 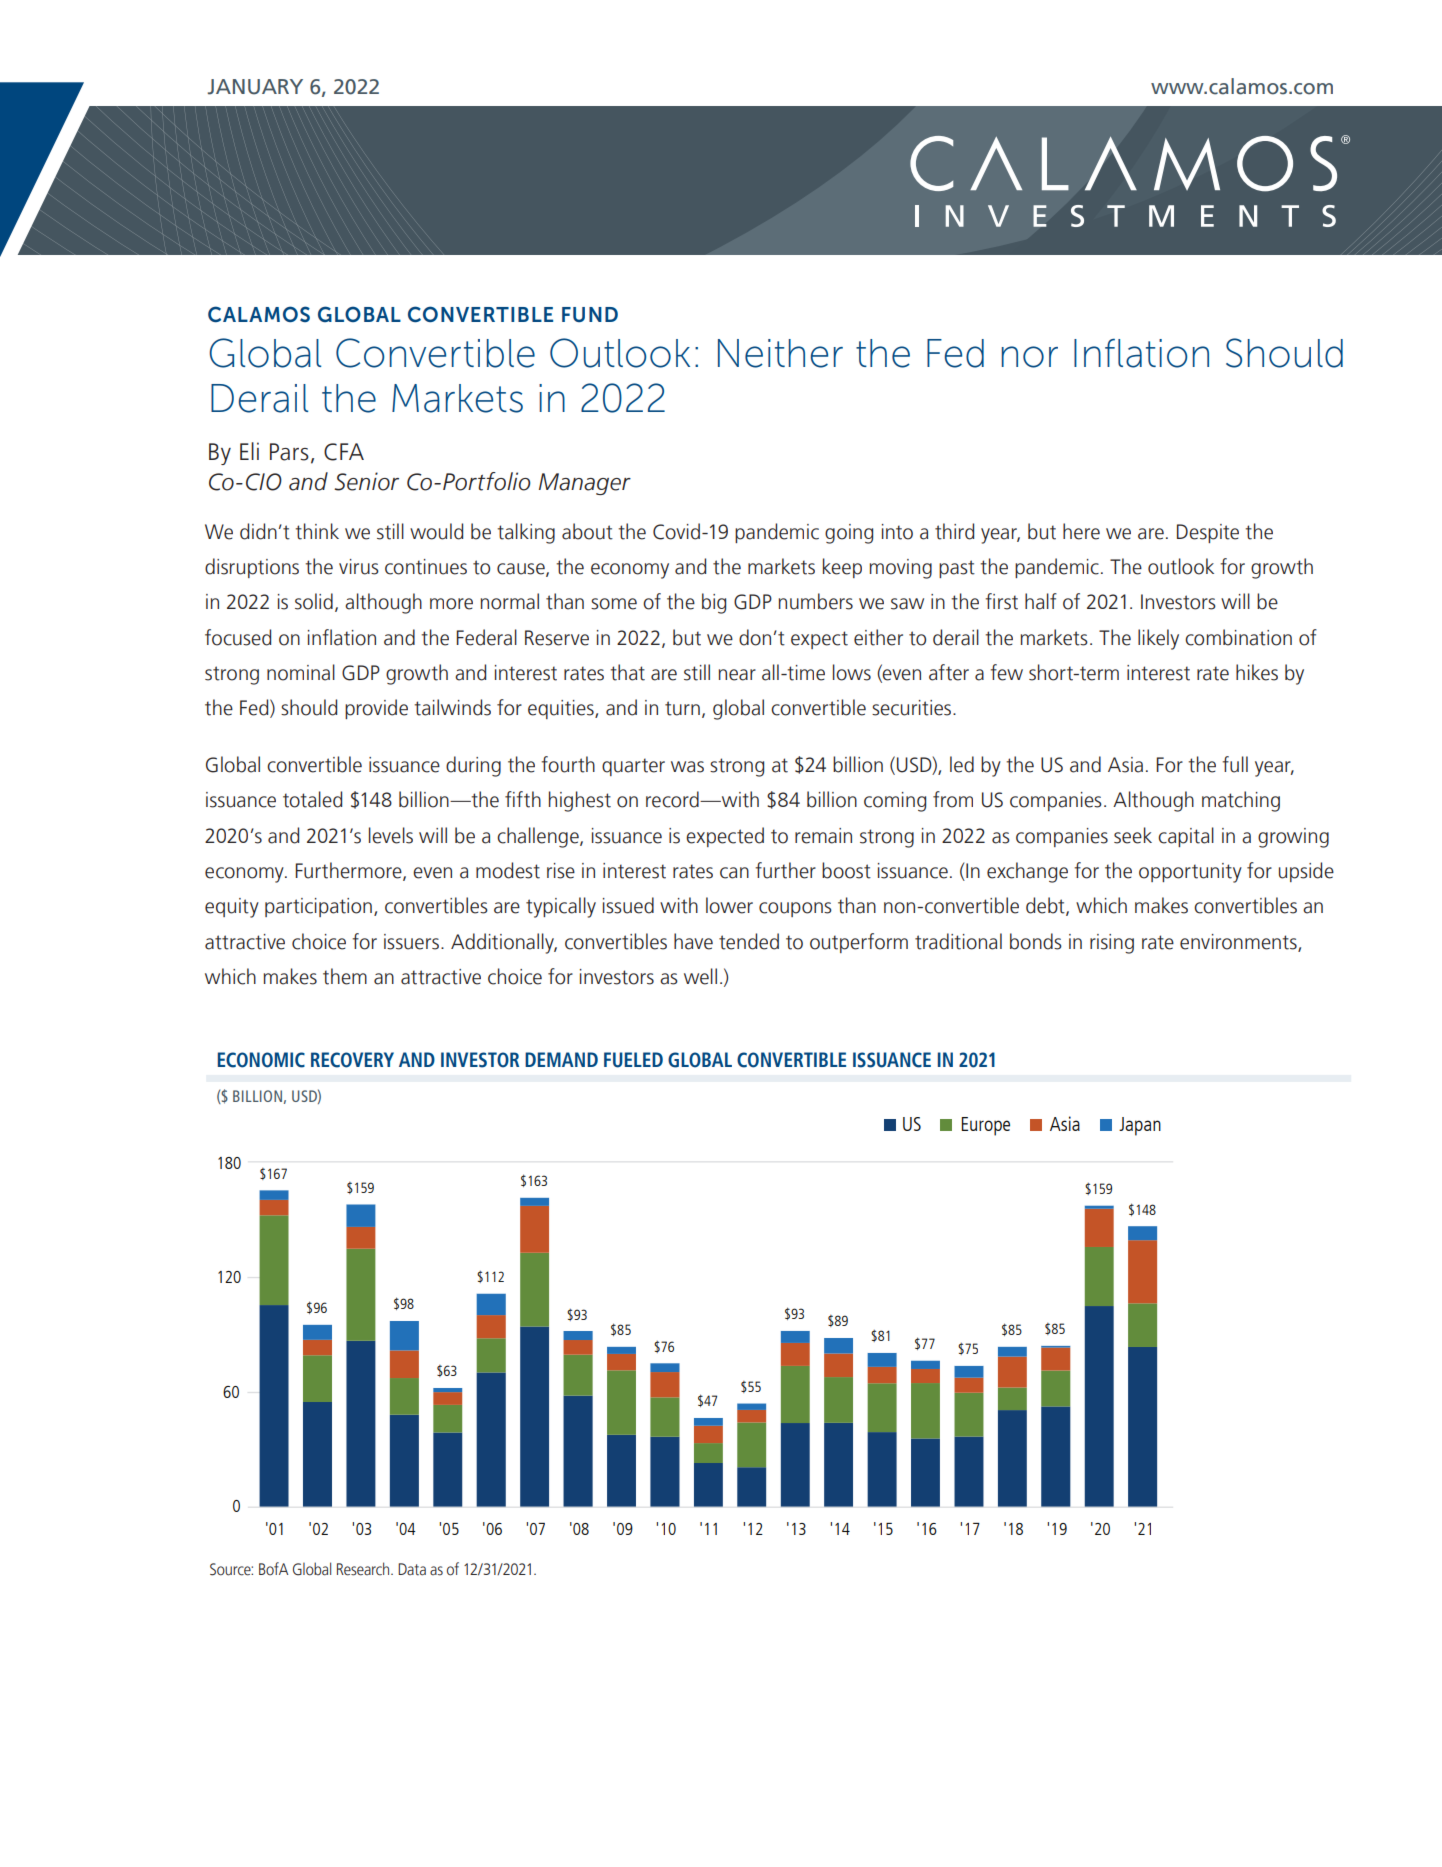 What do you see at coordinates (1158, 639) in the page?
I see `likely` at bounding box center [1158, 639].
